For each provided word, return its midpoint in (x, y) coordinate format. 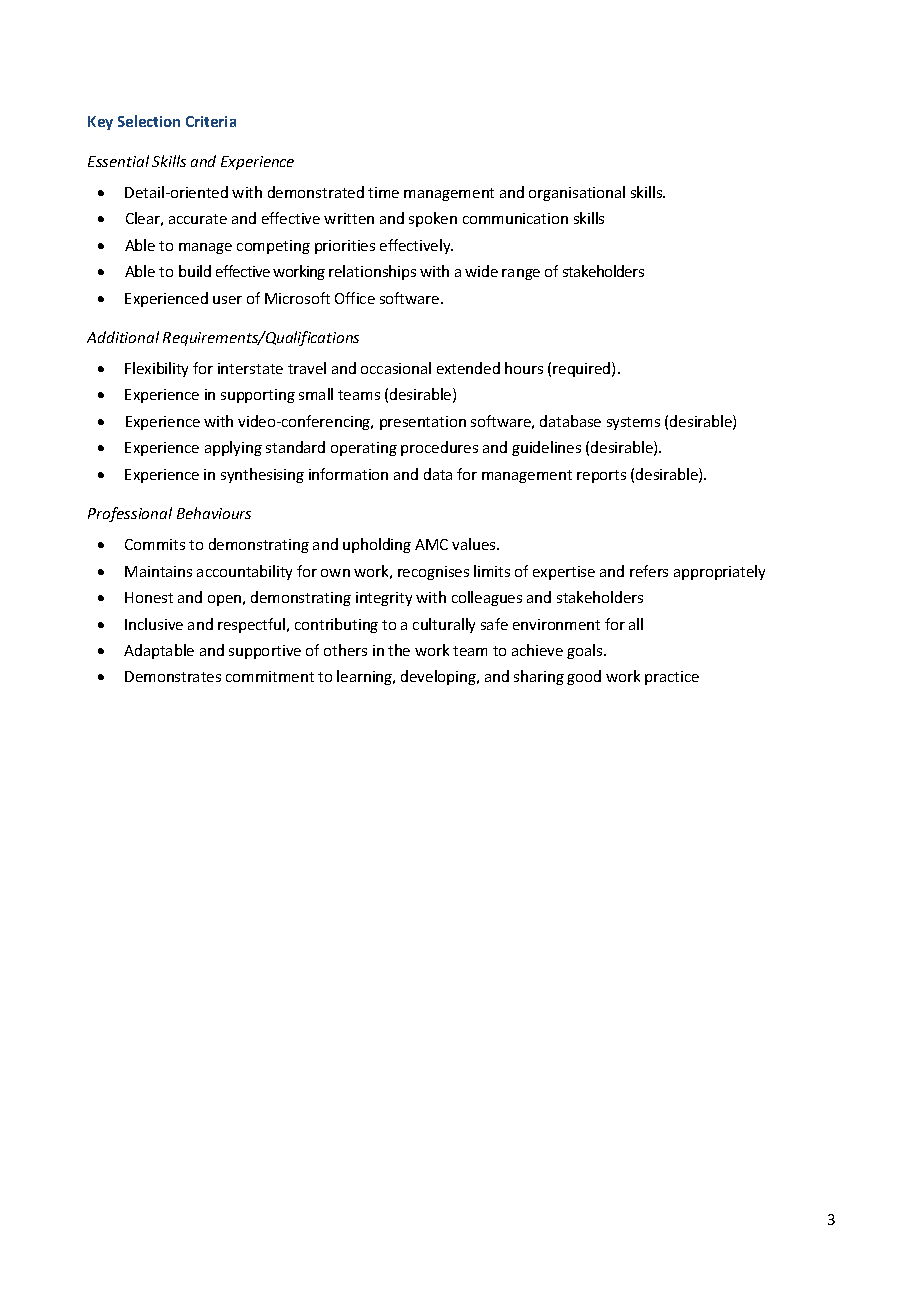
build (195, 271)
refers (649, 571)
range (521, 274)
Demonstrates (173, 676)
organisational (577, 193)
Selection (149, 121)
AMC (431, 544)
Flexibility (156, 369)
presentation (423, 423)
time (383, 192)
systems (633, 423)
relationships (372, 272)
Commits (155, 544)
